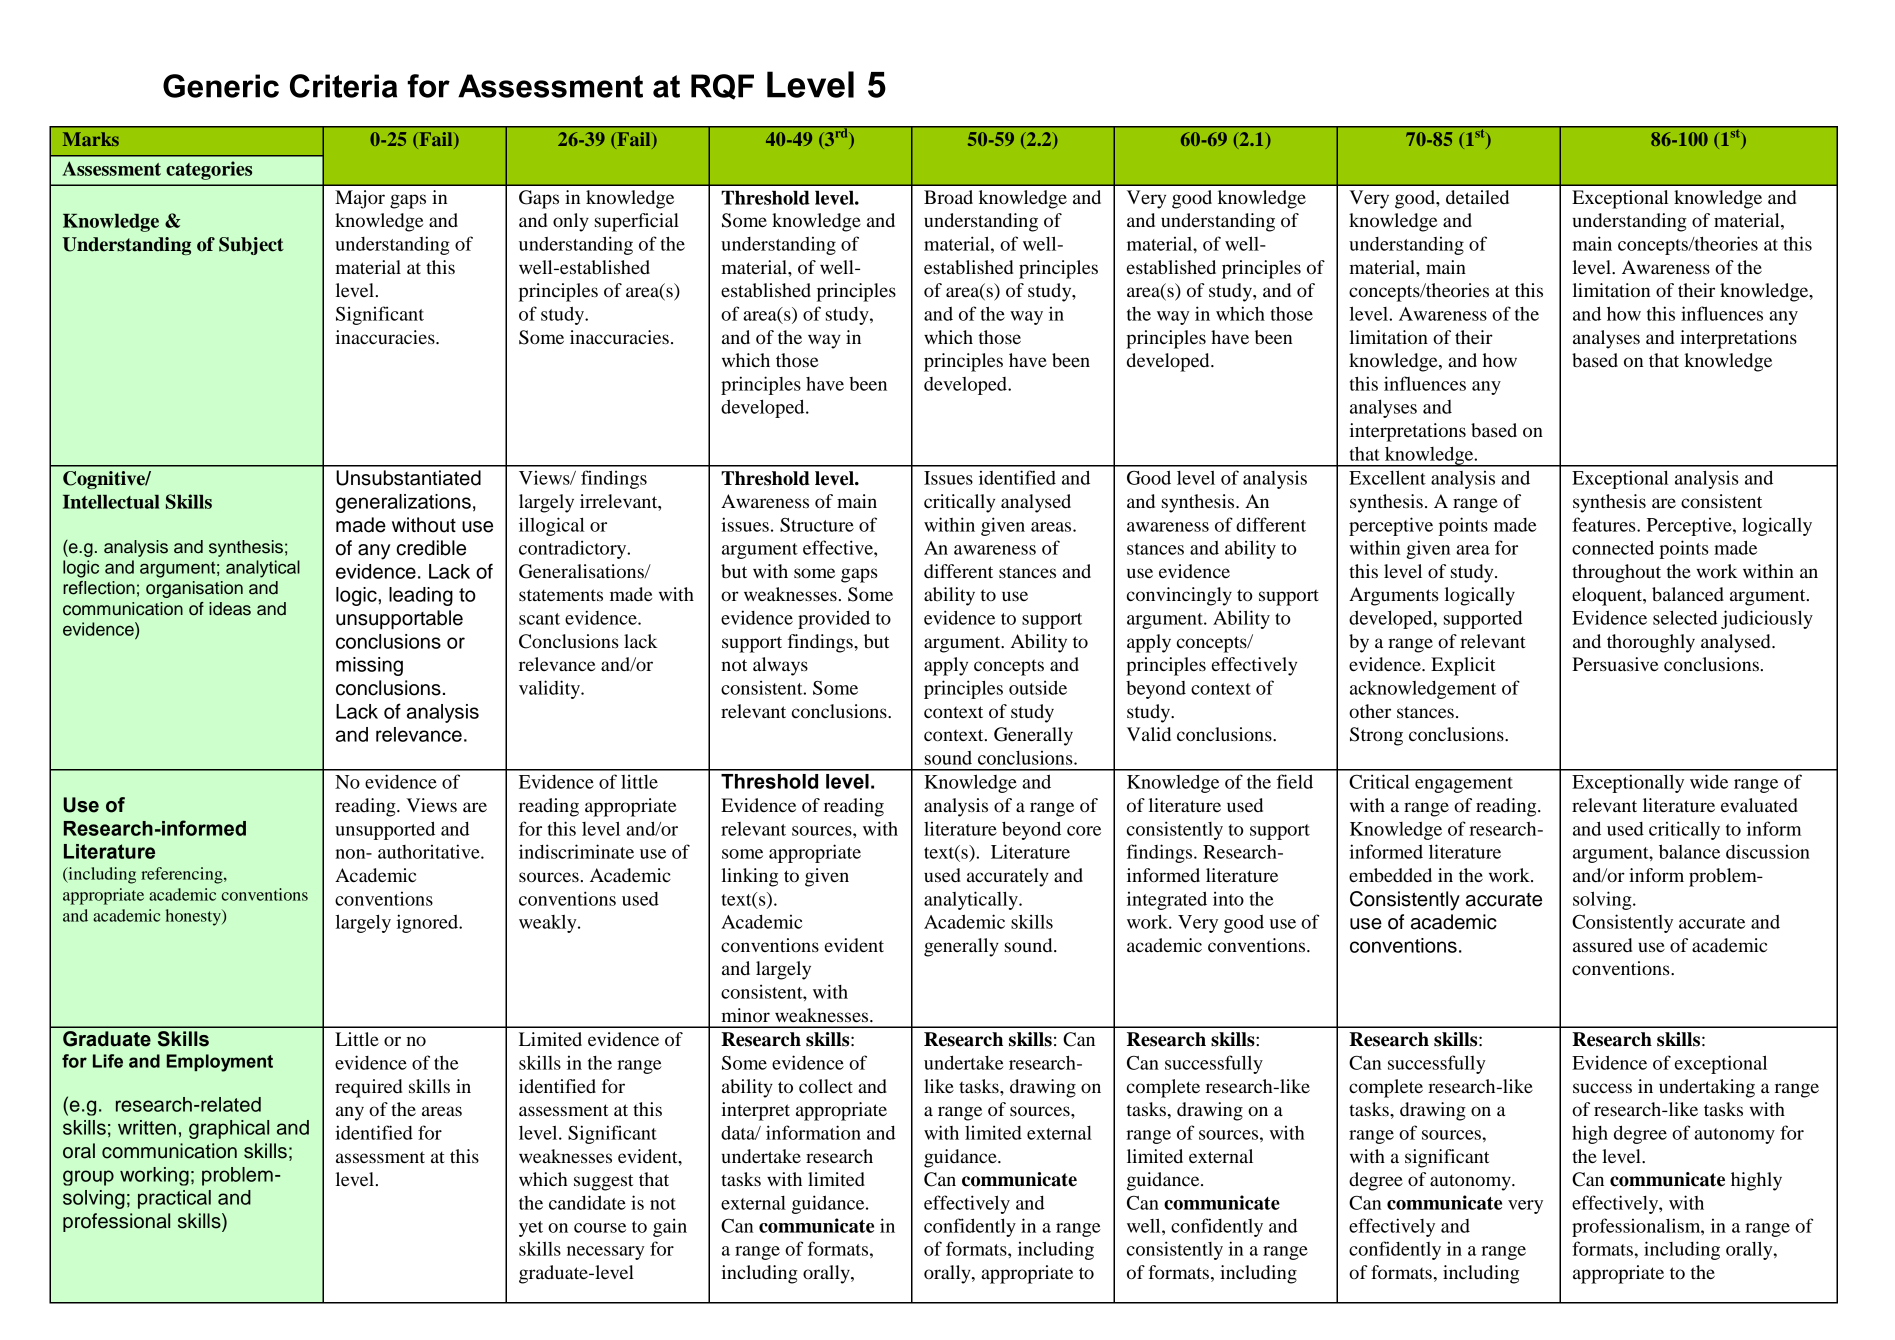  Describe the element at coordinates (1613, 547) in the screenshot. I see `connected` at that location.
